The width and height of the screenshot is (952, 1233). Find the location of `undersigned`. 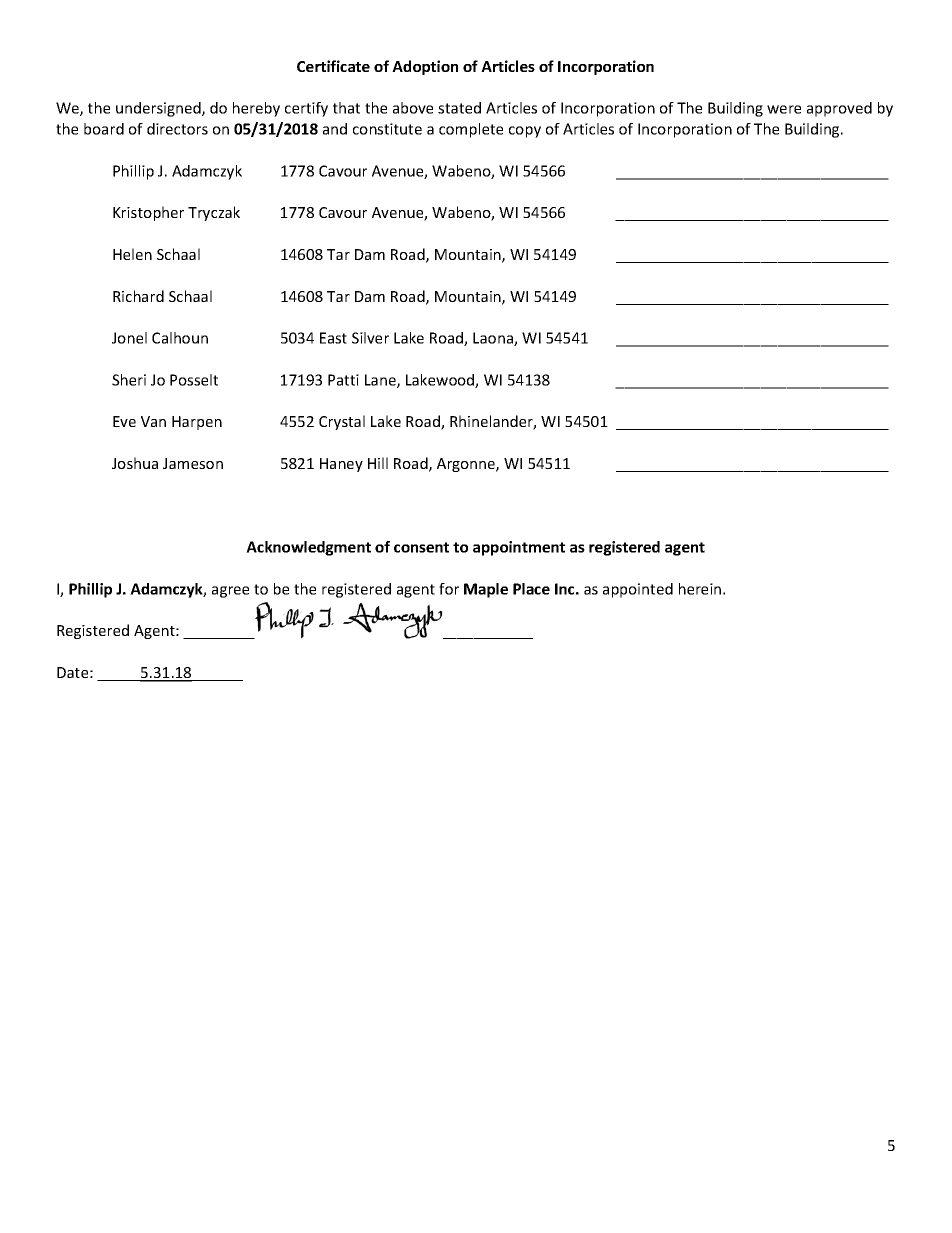

undersigned is located at coordinates (159, 109).
